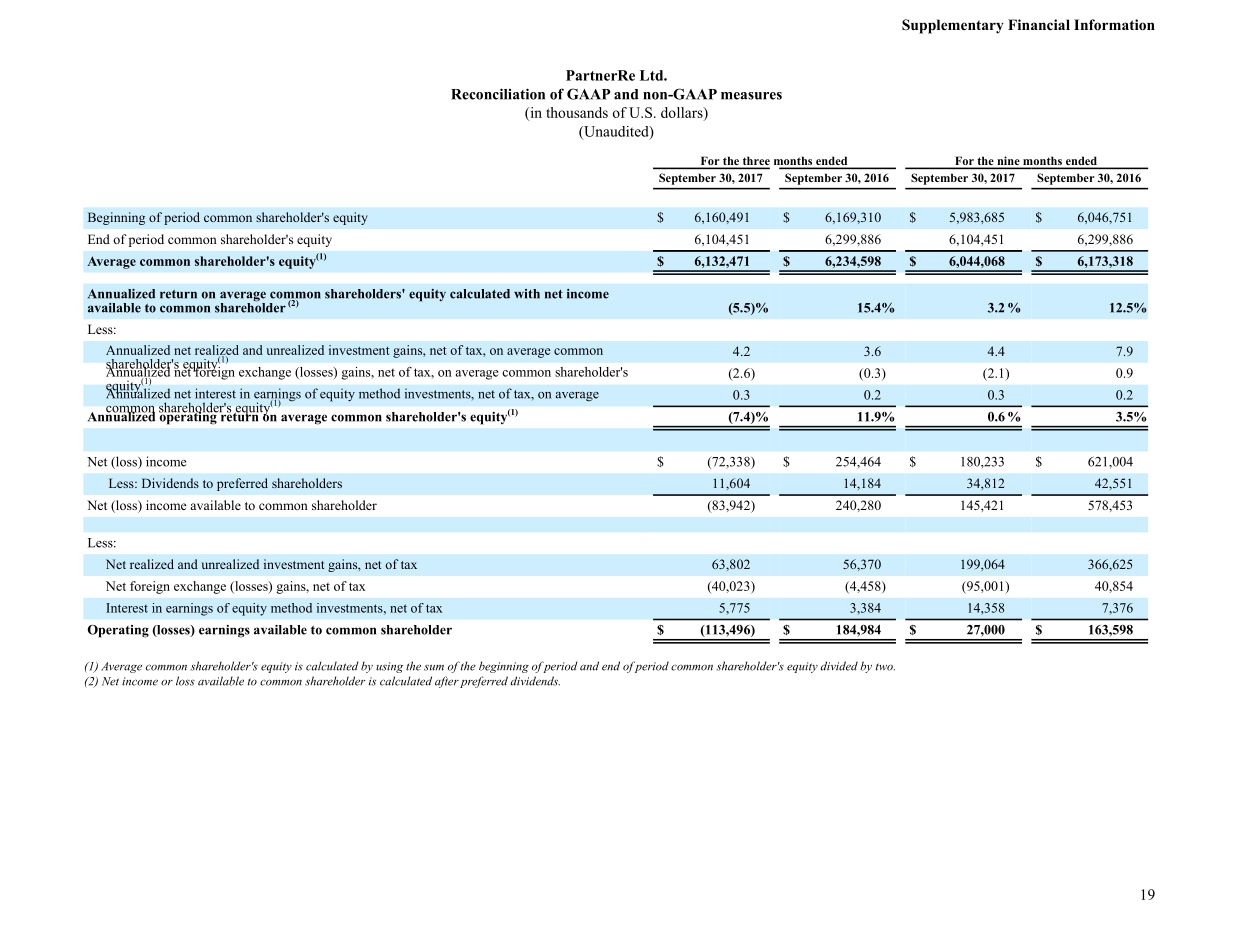  Describe the element at coordinates (434, 668) in the document. I see `sum` at that location.
